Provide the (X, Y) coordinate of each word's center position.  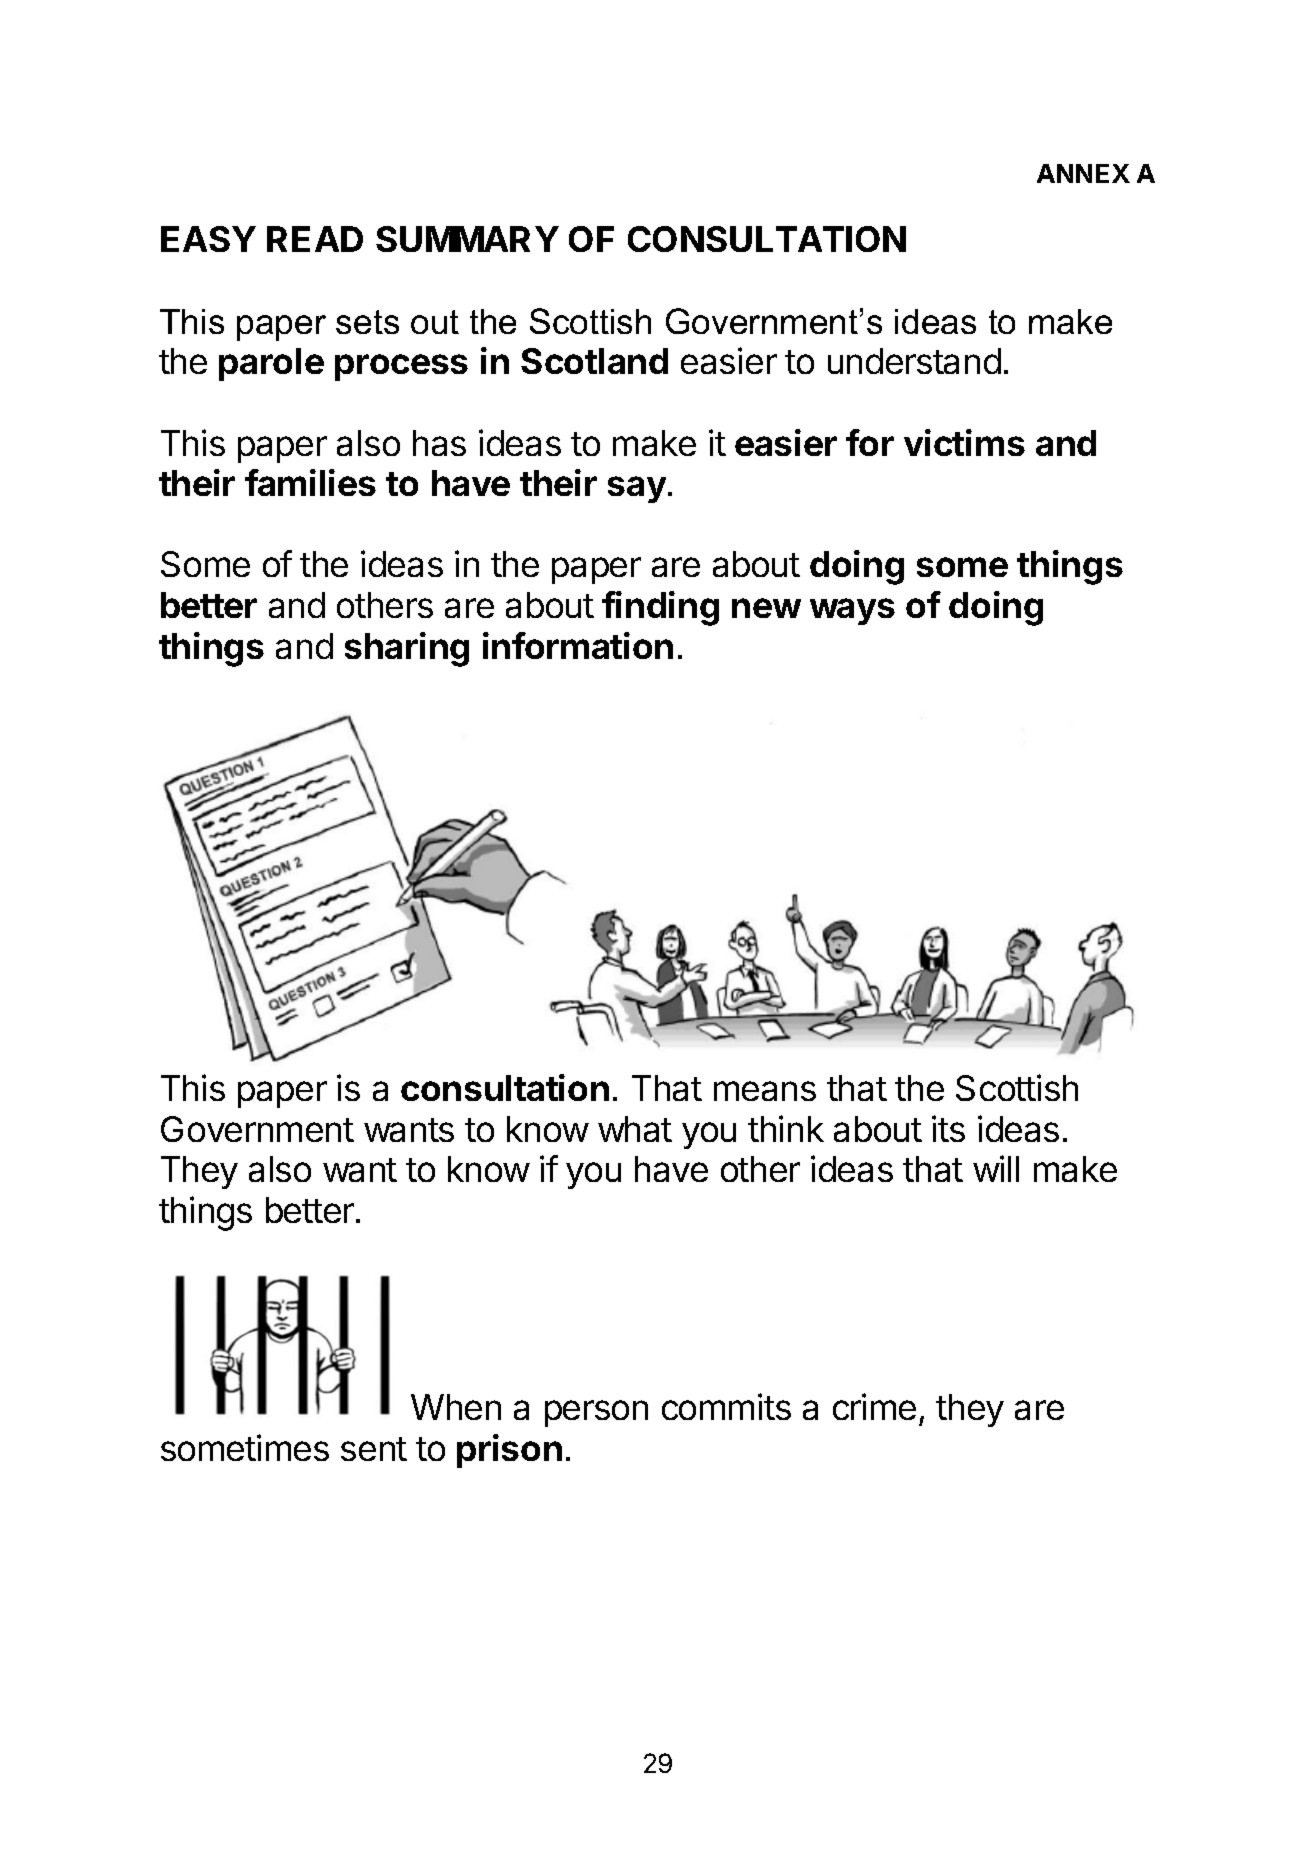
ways (852, 611)
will (996, 1168)
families (310, 482)
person (596, 1413)
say (637, 489)
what (635, 1129)
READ (315, 239)
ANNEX (1083, 173)
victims (964, 442)
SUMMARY (467, 239)
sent (374, 1449)
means (765, 1091)
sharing (407, 649)
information (578, 645)
